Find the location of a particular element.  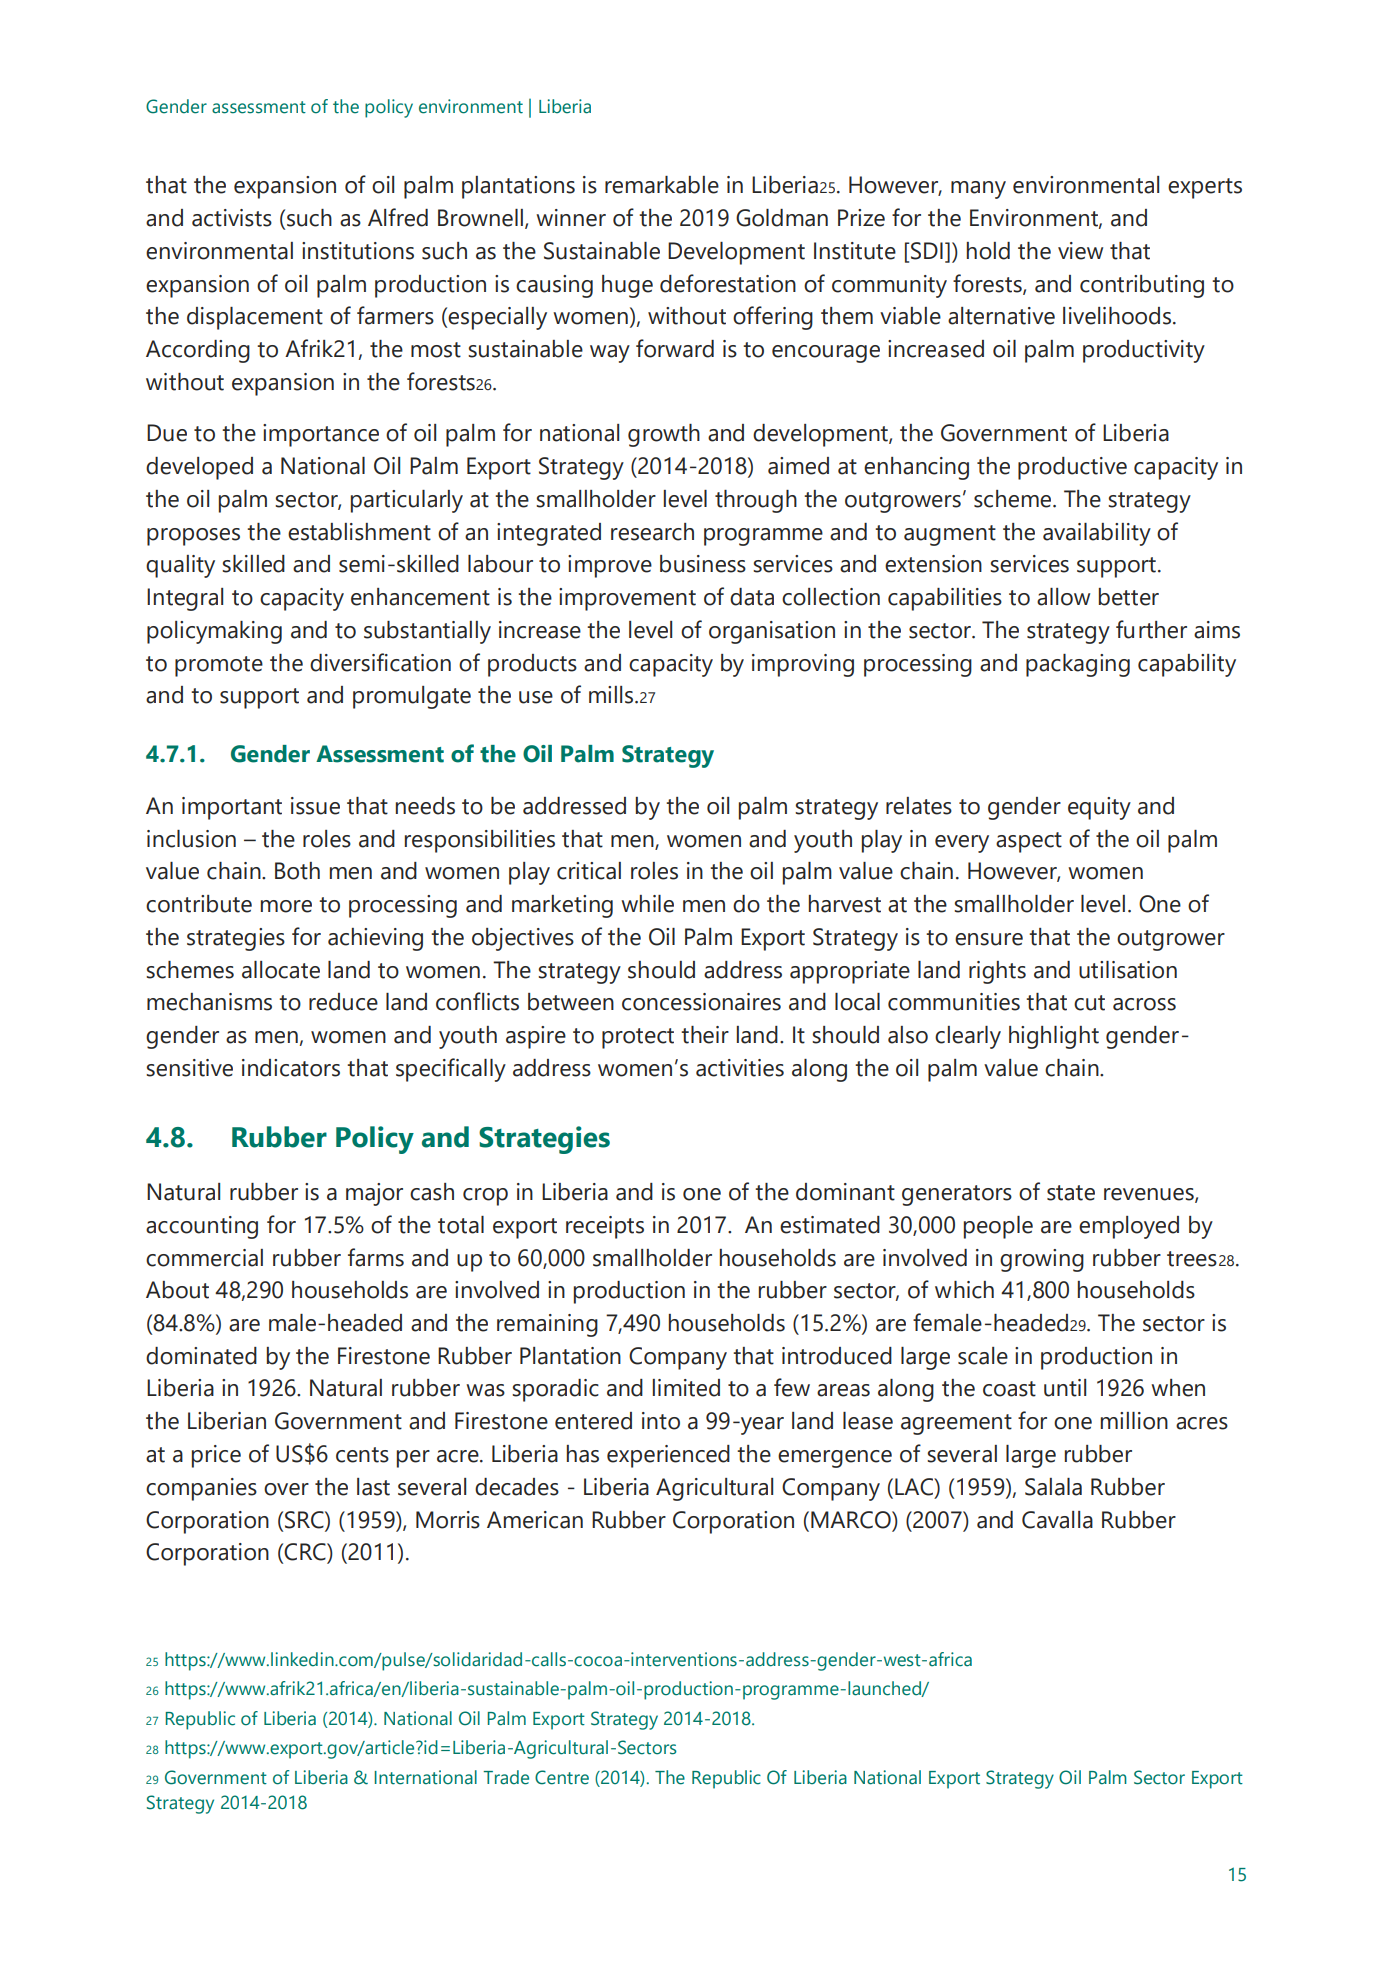

activists is located at coordinates (232, 218).
